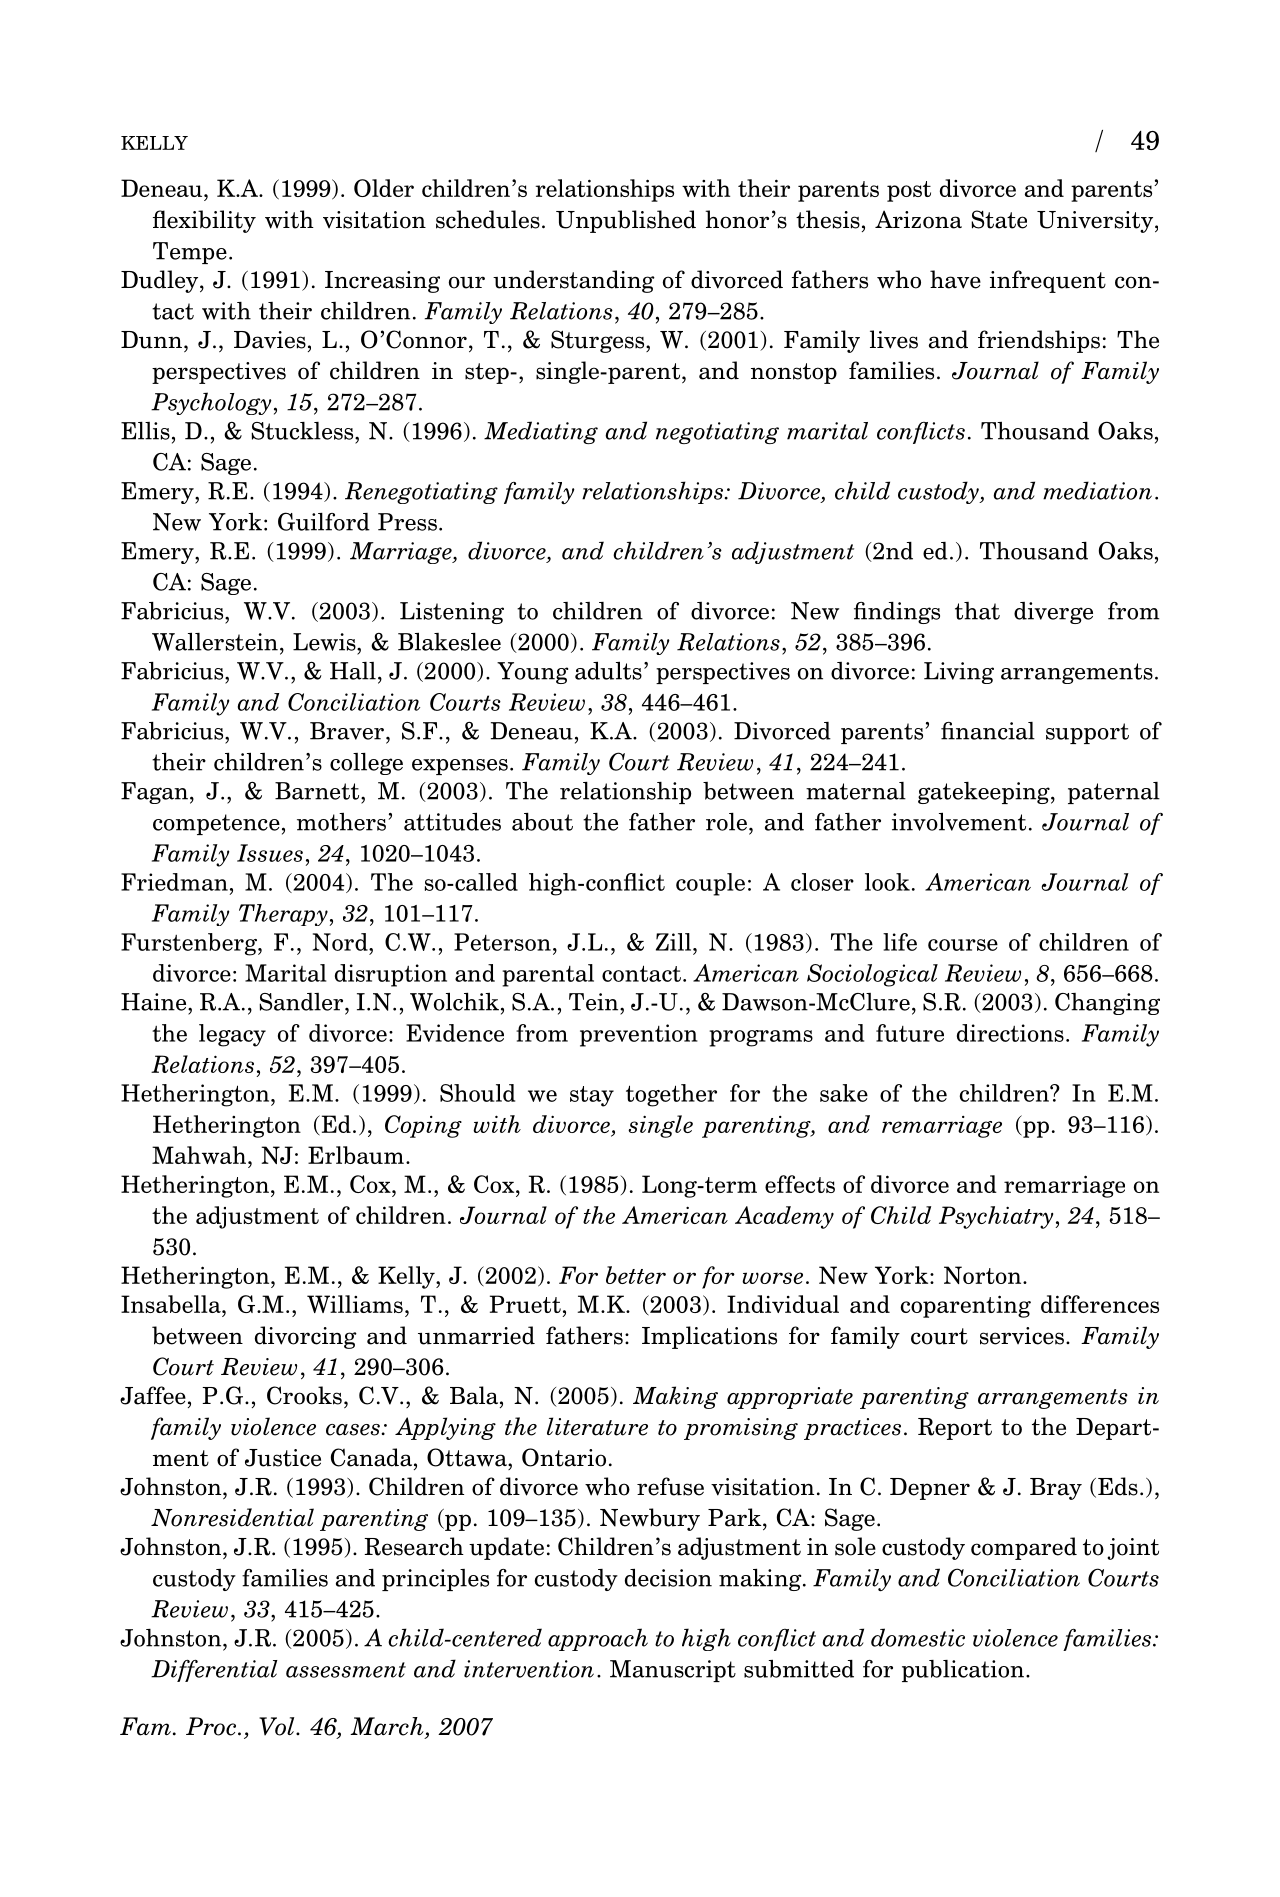  What do you see at coordinates (988, 731) in the image?
I see `financial` at bounding box center [988, 731].
